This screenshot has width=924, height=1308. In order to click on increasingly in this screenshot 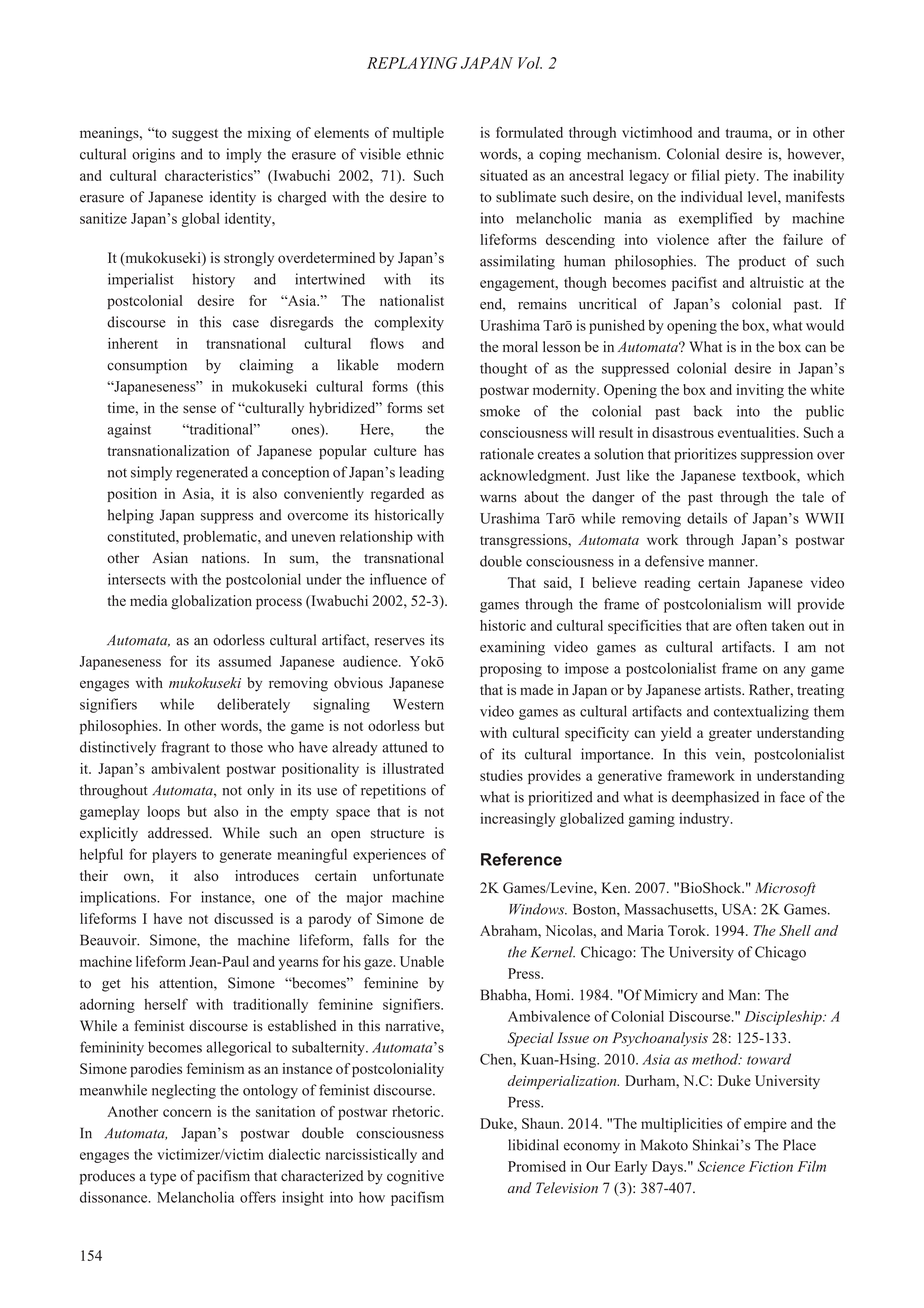, I will do `click(517, 820)`.
